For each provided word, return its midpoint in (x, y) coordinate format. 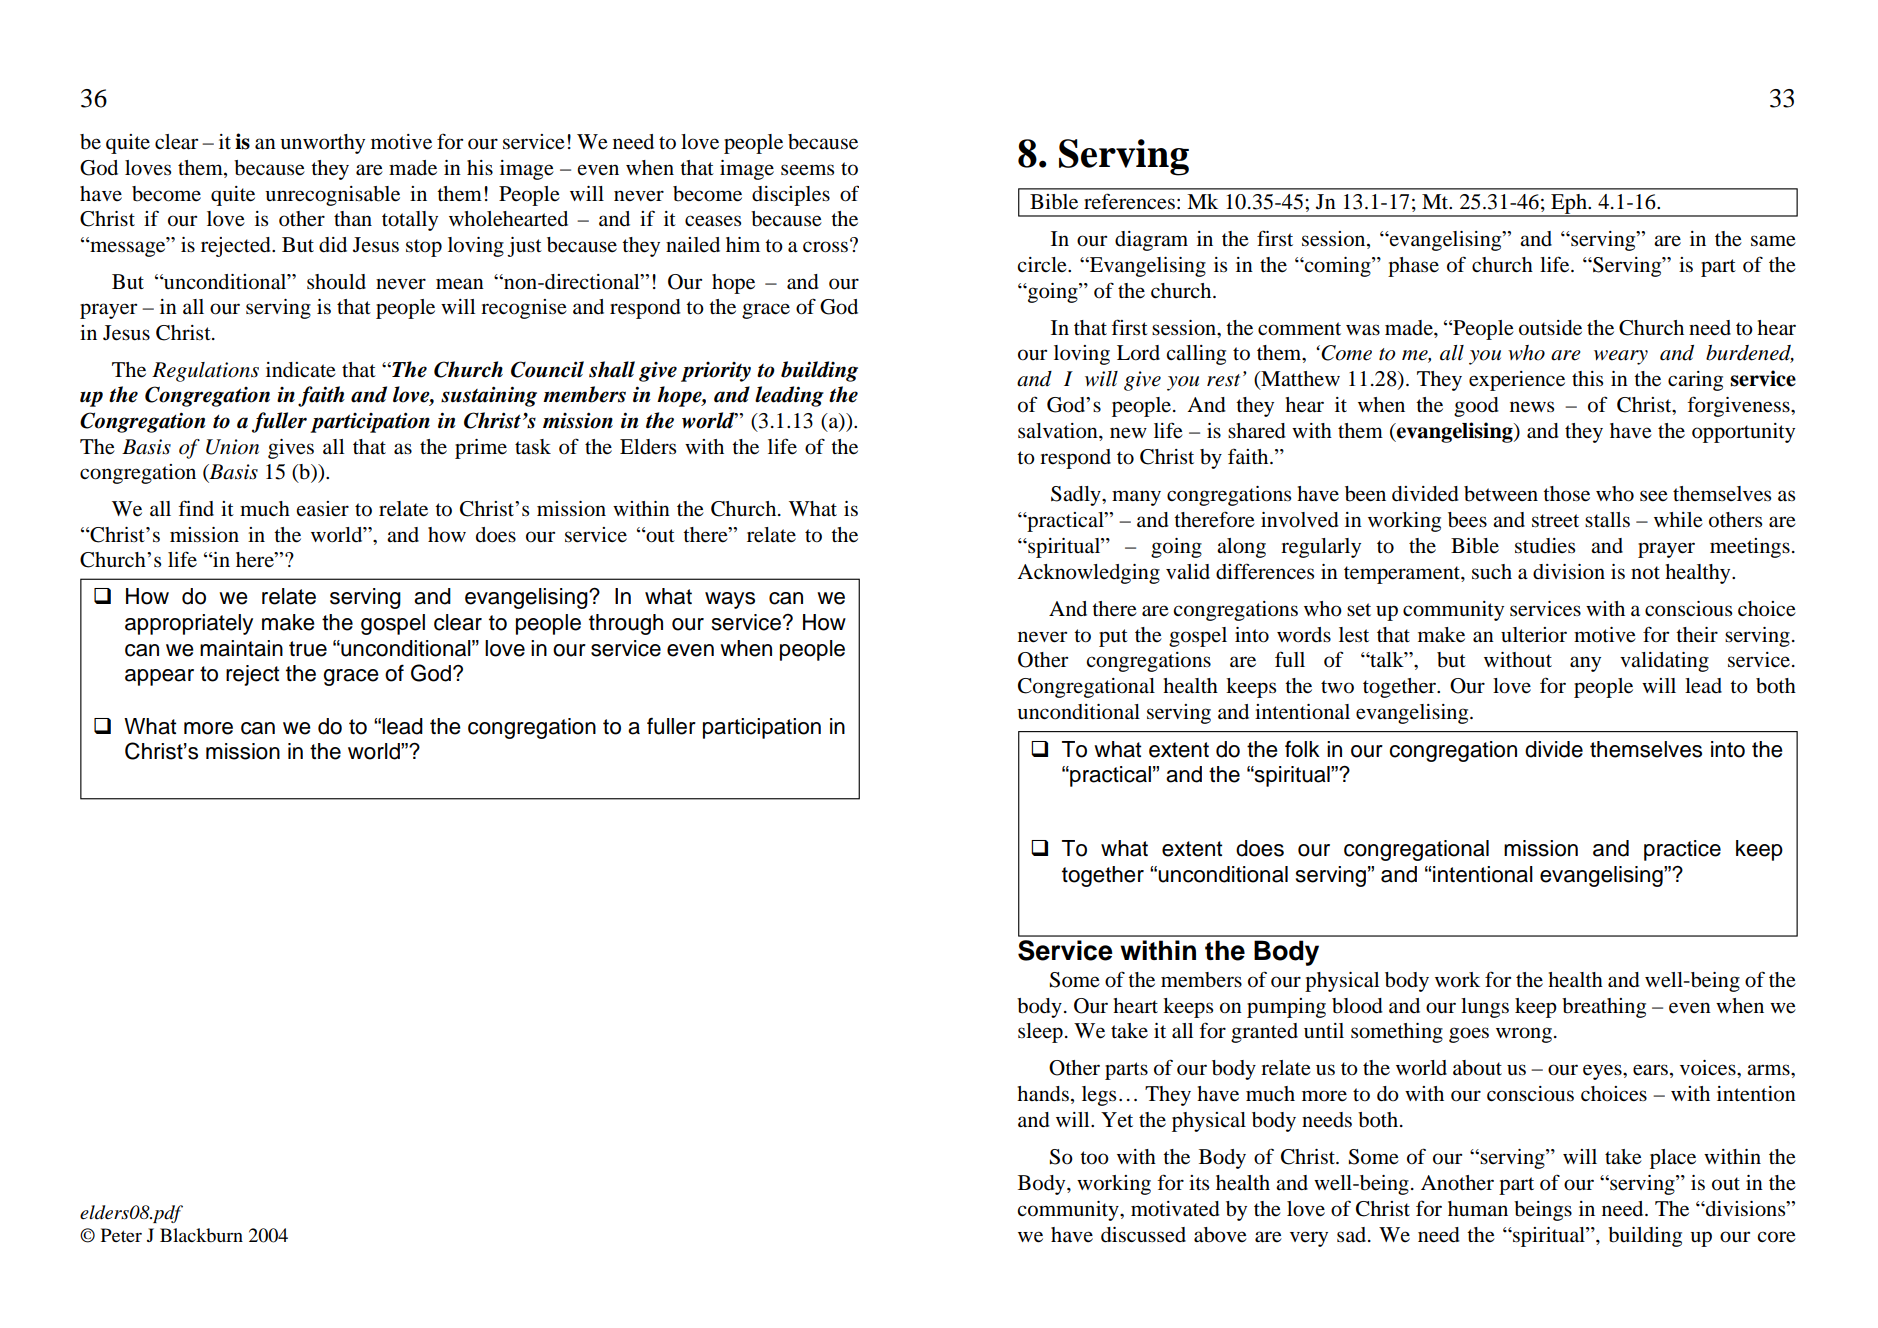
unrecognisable (332, 196)
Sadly (1077, 496)
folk (1302, 749)
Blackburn (201, 1235)
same (1773, 241)
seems (807, 170)
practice (1682, 850)
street (1555, 521)
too (1094, 1158)
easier (323, 509)
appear (159, 677)
